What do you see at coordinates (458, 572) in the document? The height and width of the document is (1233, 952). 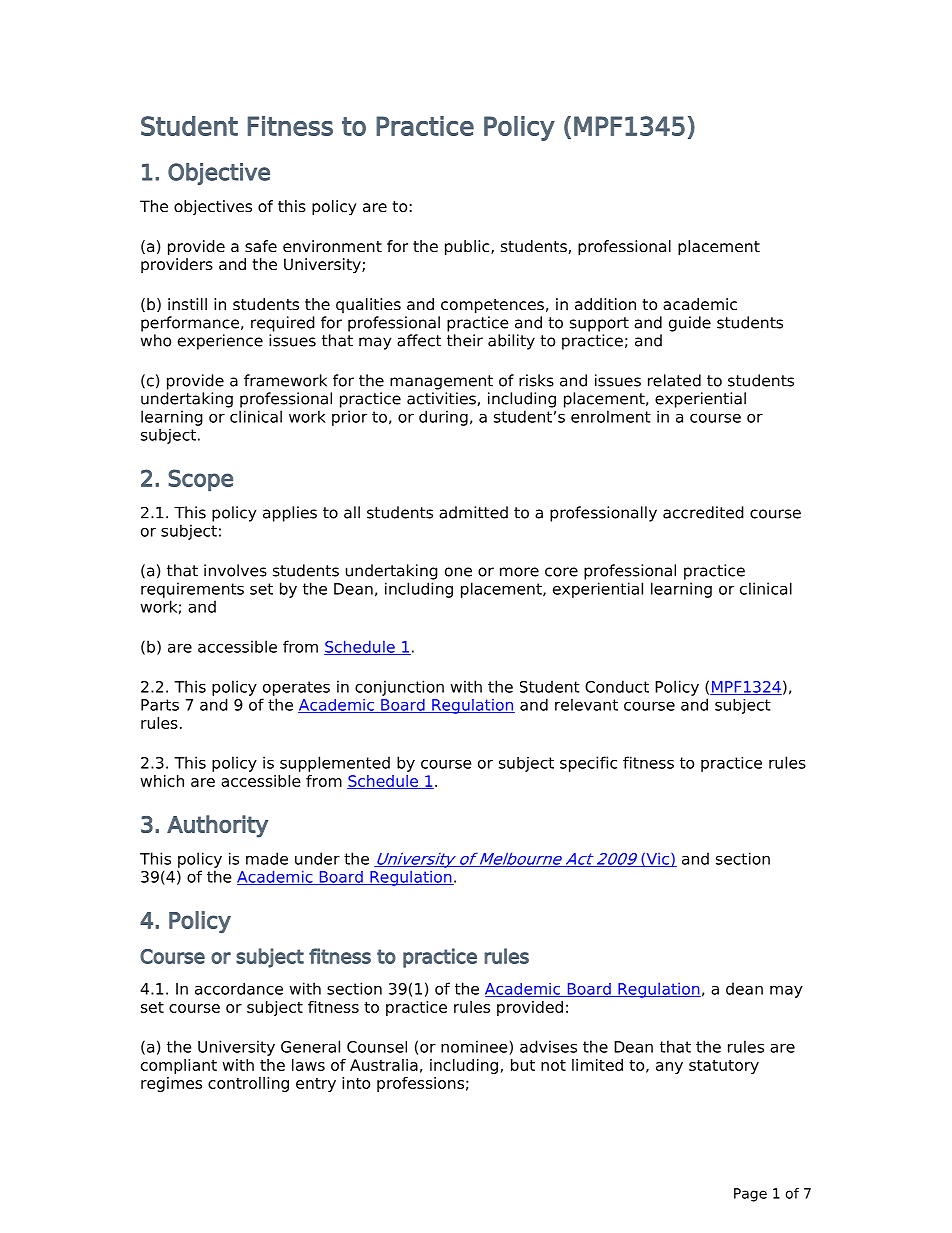 I see `one` at bounding box center [458, 572].
